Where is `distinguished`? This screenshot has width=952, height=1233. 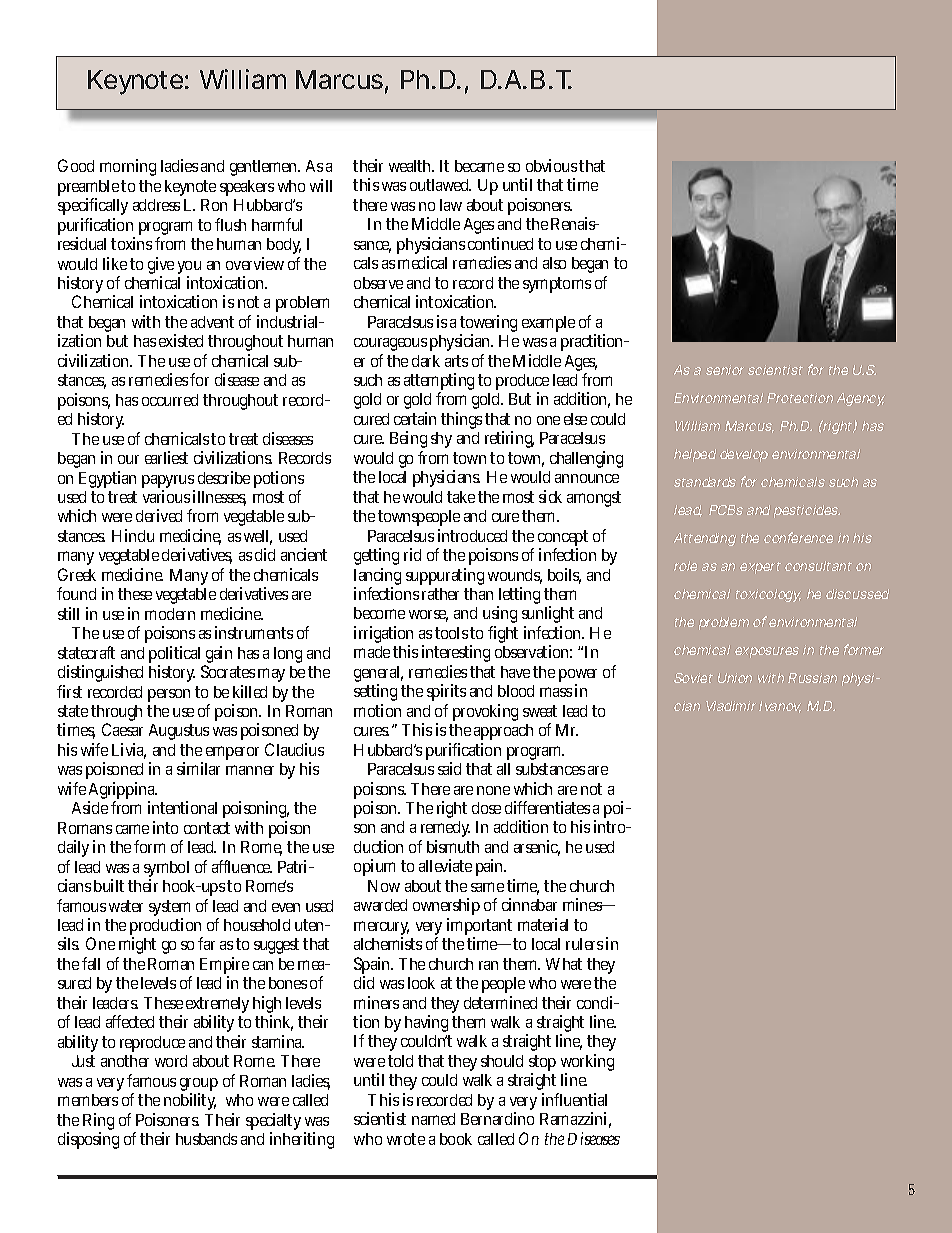 distinguished is located at coordinates (100, 673).
